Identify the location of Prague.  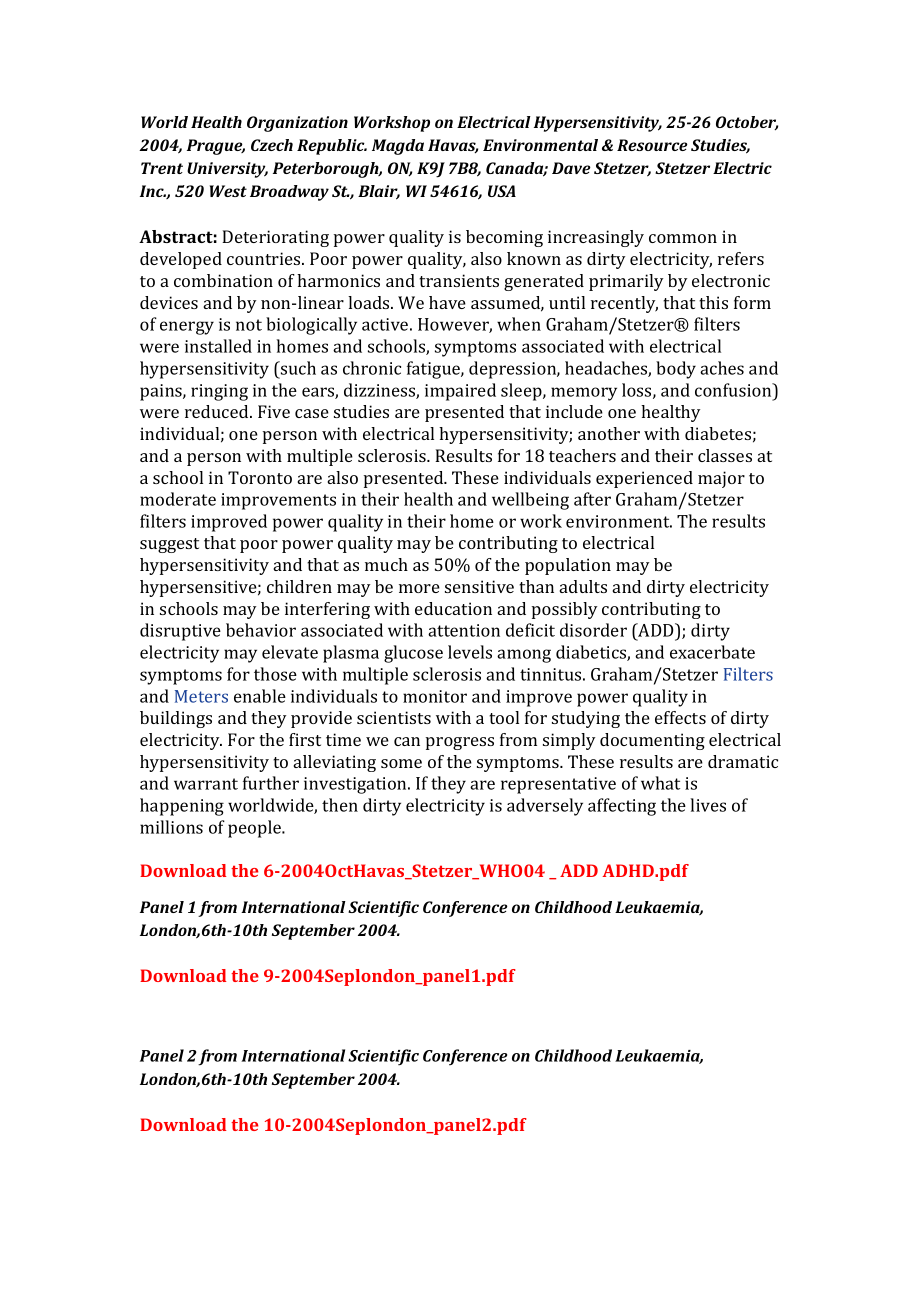
(216, 147).
